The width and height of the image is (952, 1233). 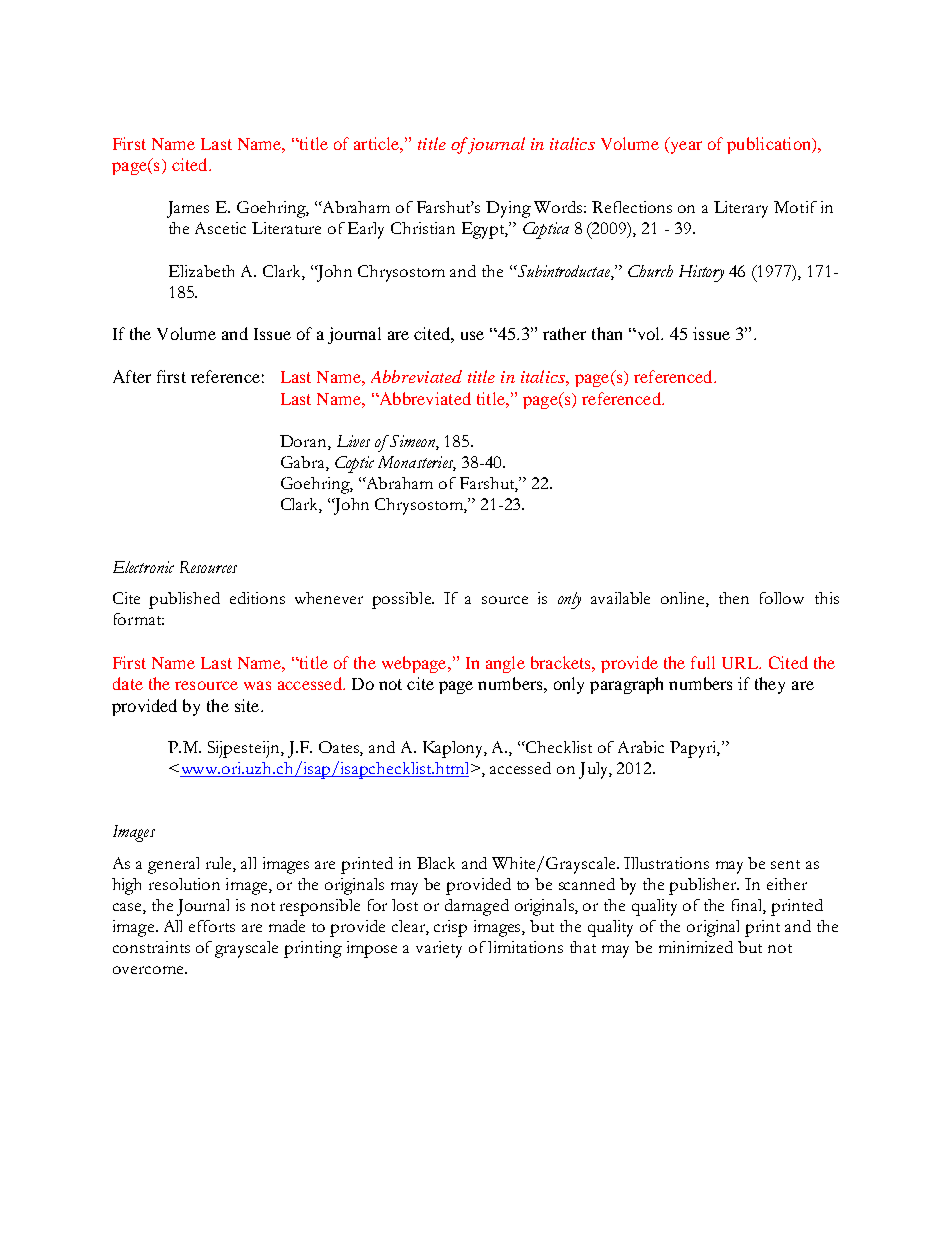 I want to click on Dying, so click(x=508, y=209).
